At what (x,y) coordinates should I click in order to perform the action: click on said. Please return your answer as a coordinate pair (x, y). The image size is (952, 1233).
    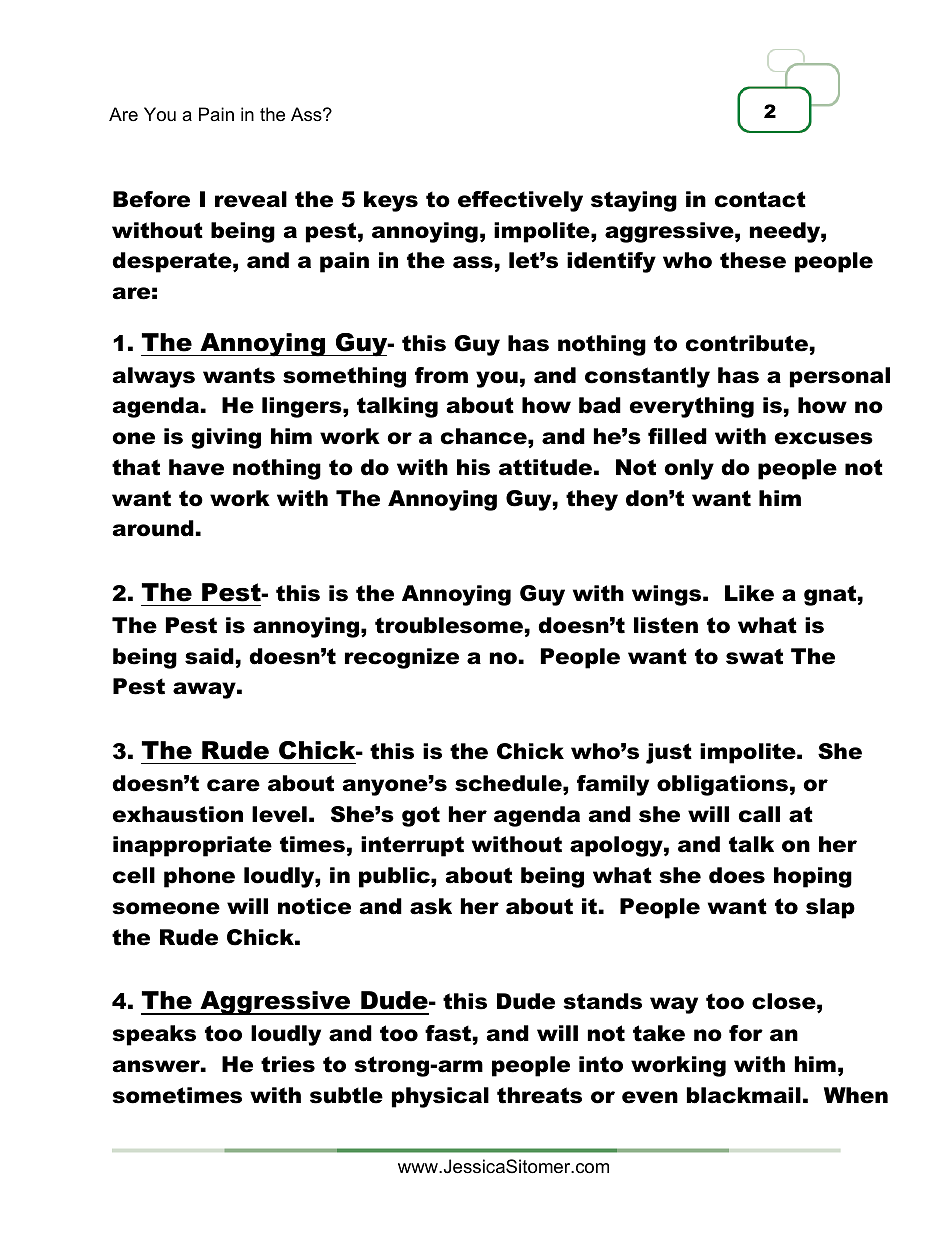
    Looking at the image, I should click on (209, 656).
